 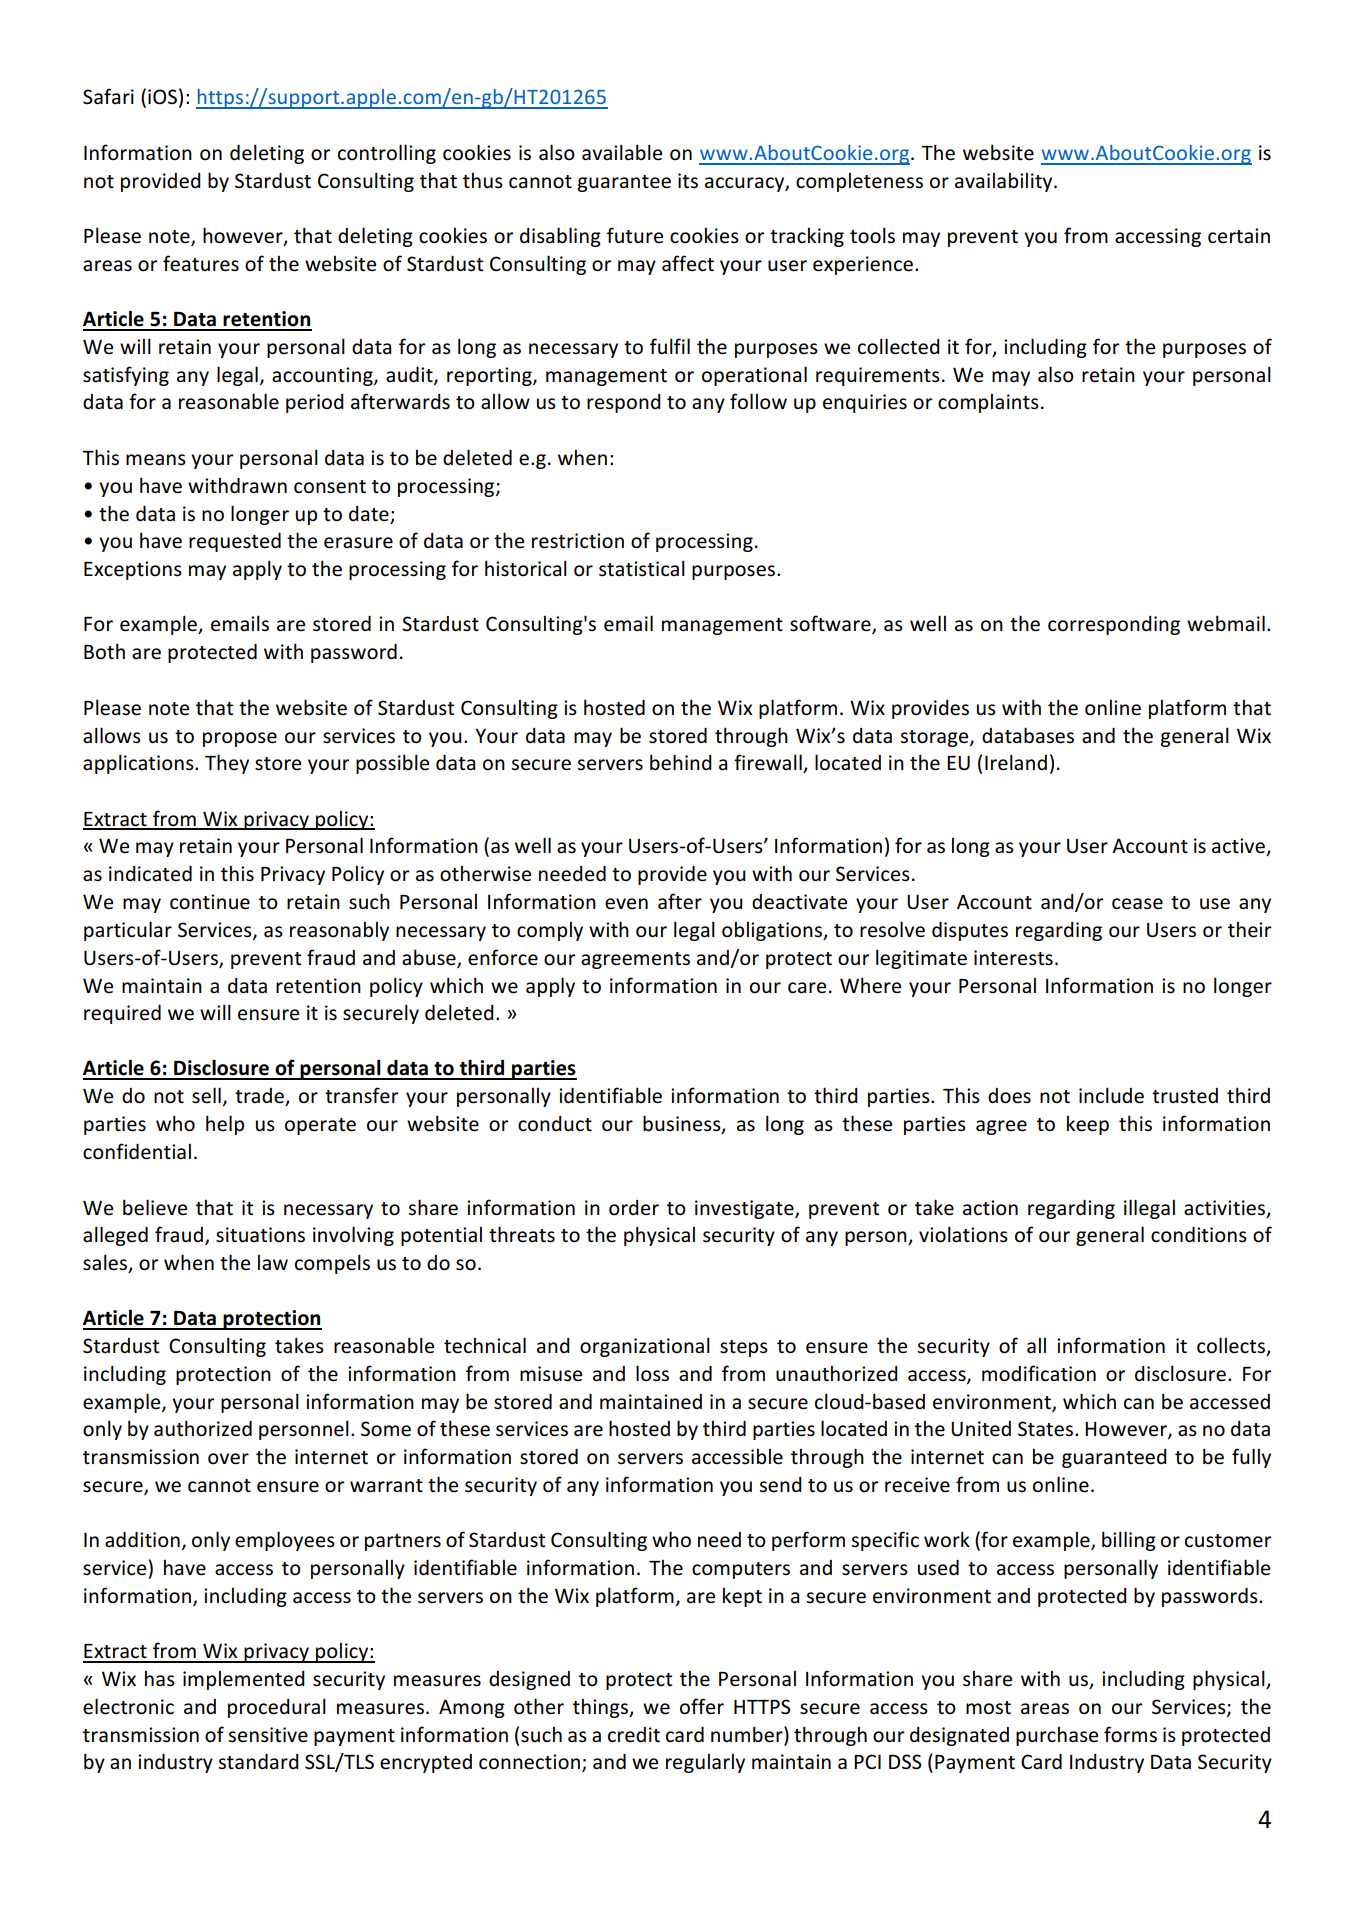 What do you see at coordinates (1005, 182) in the document?
I see `availability` at bounding box center [1005, 182].
